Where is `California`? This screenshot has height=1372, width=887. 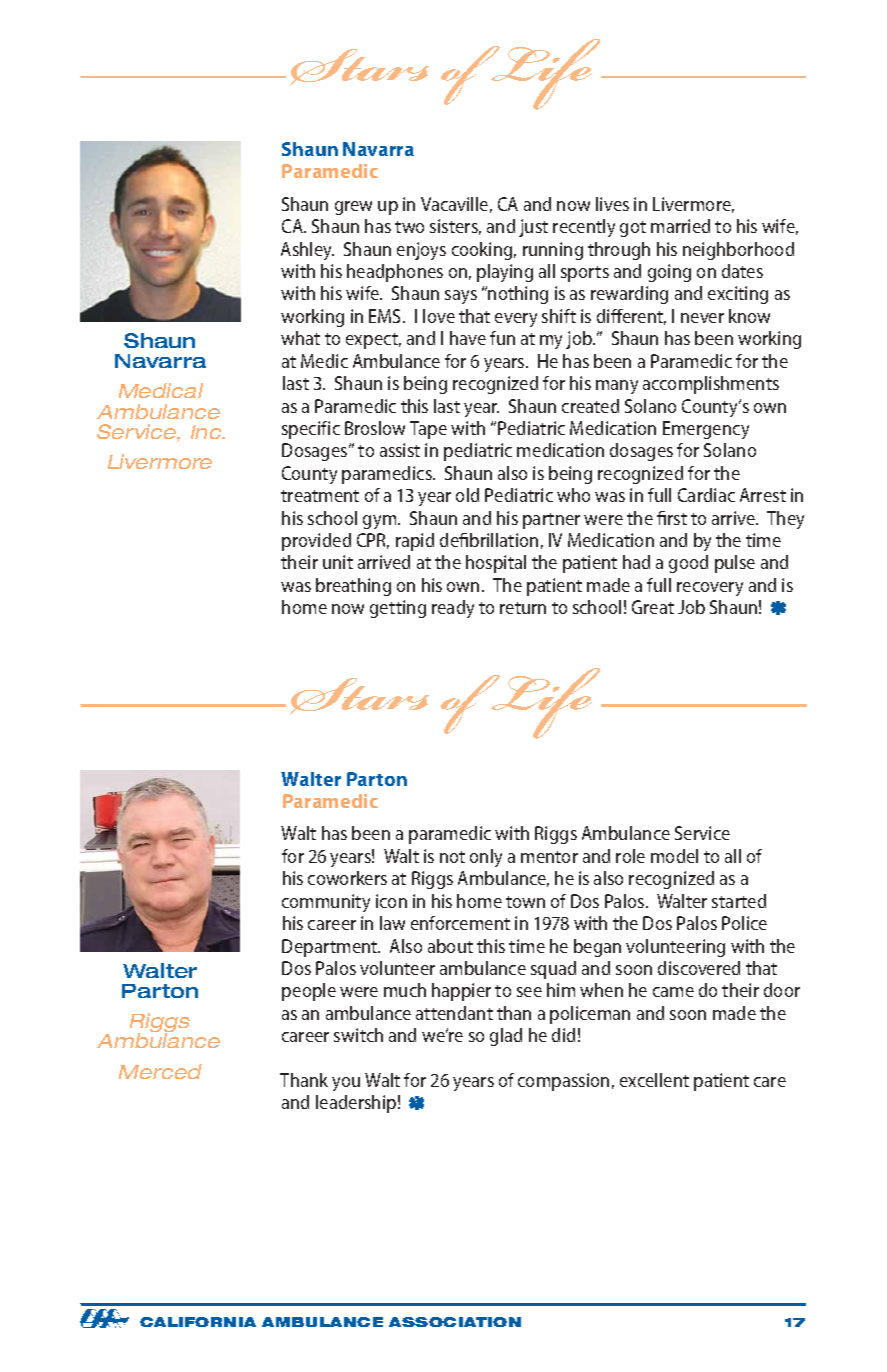
California is located at coordinates (198, 1322).
